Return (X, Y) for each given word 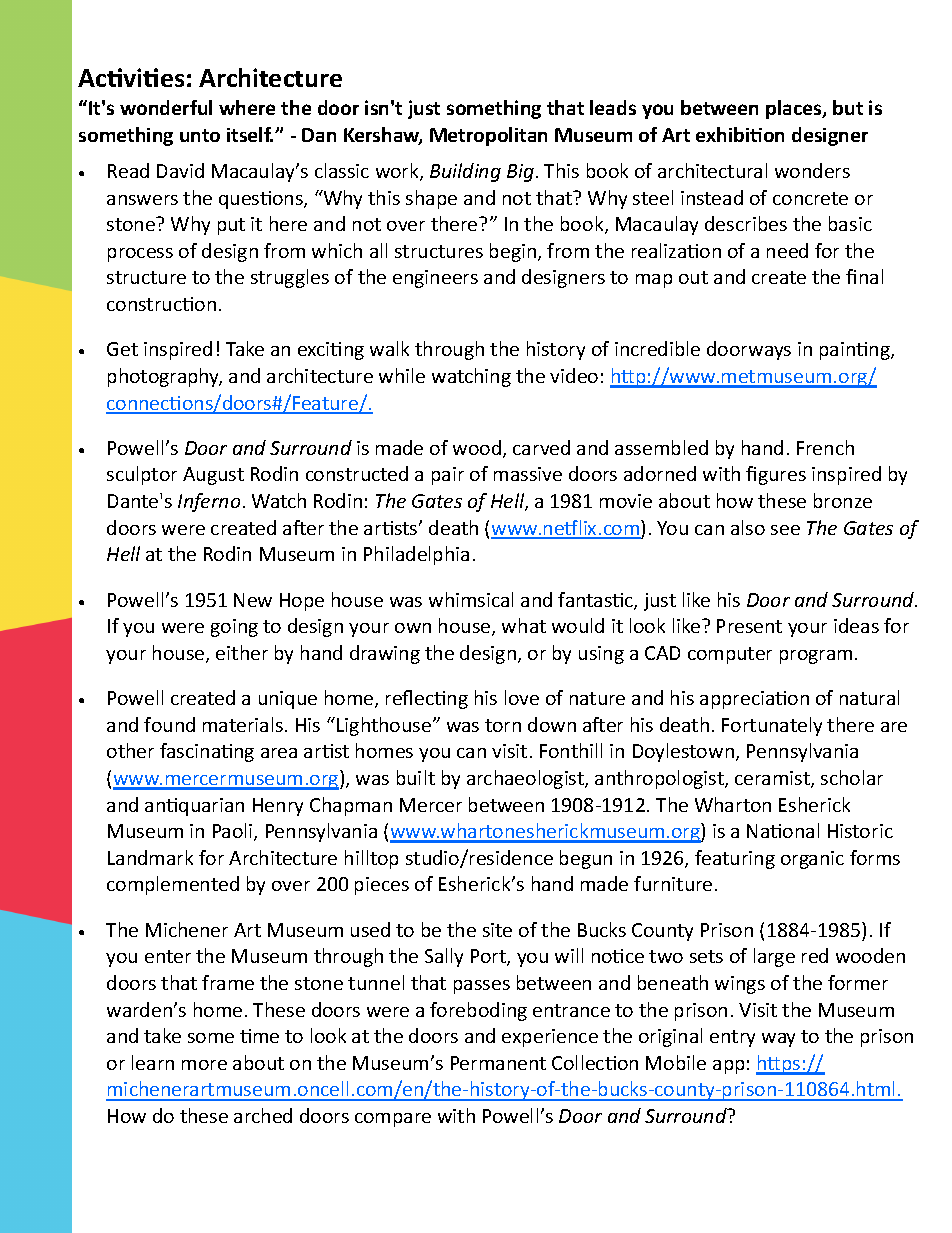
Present (749, 626)
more (204, 1065)
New (253, 600)
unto (200, 135)
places (795, 109)
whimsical (471, 599)
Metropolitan (488, 136)
